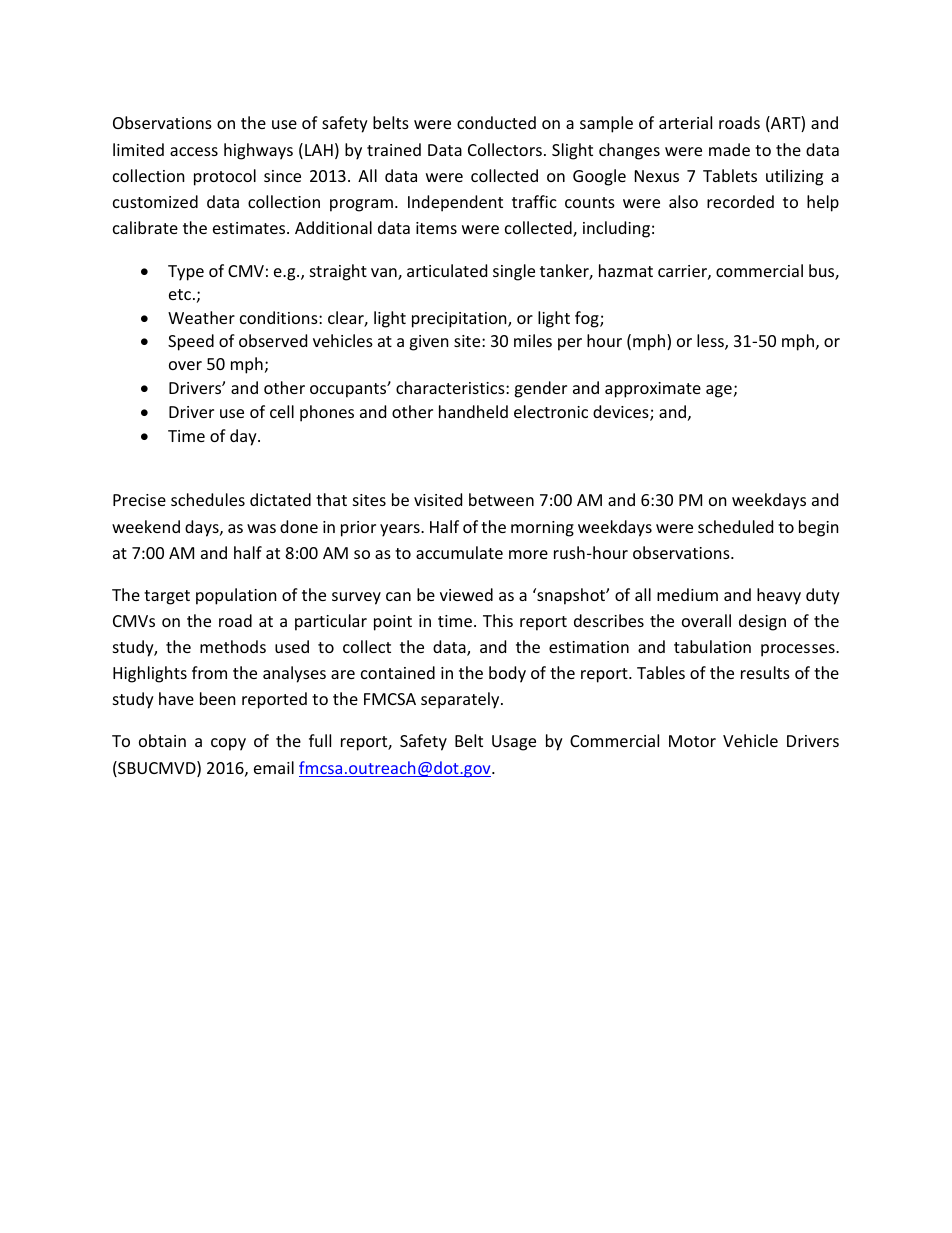 This screenshot has width=952, height=1233. I want to click on devices, so click(622, 413).
